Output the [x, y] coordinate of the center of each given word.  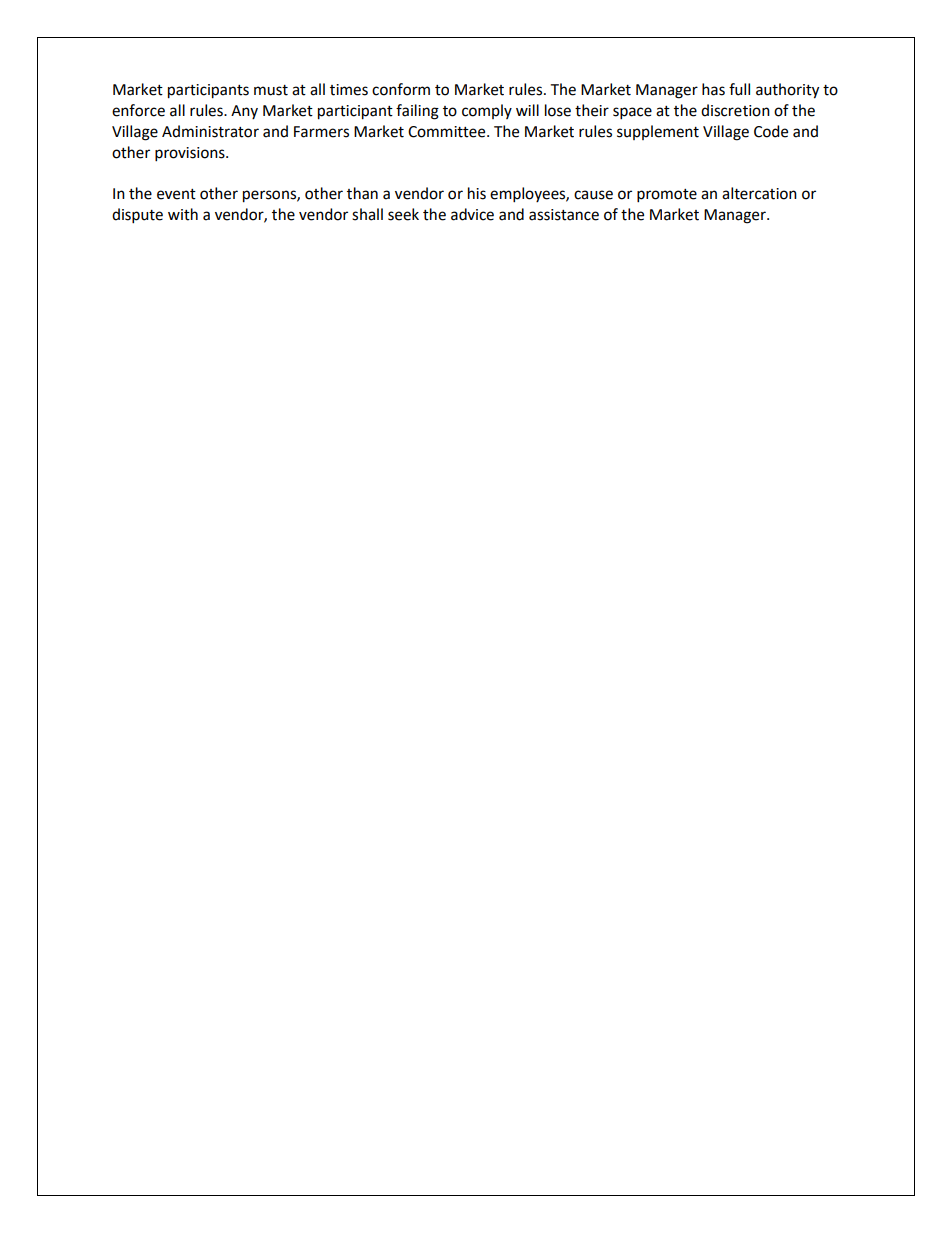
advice [472, 214]
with [183, 214]
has [713, 89]
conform [401, 89]
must [271, 90]
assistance [564, 215]
